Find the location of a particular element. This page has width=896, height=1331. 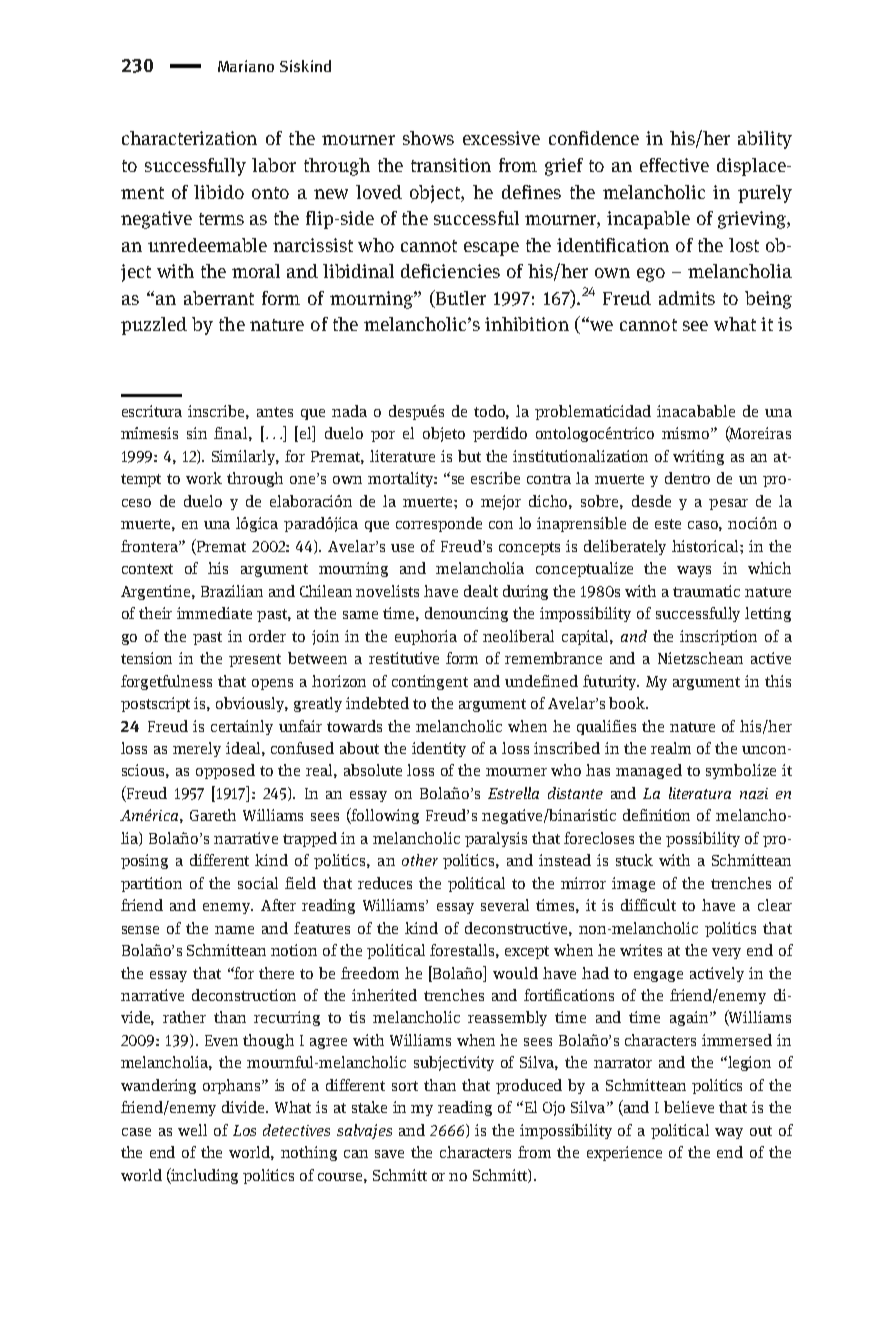

Mariano is located at coordinates (246, 66).
